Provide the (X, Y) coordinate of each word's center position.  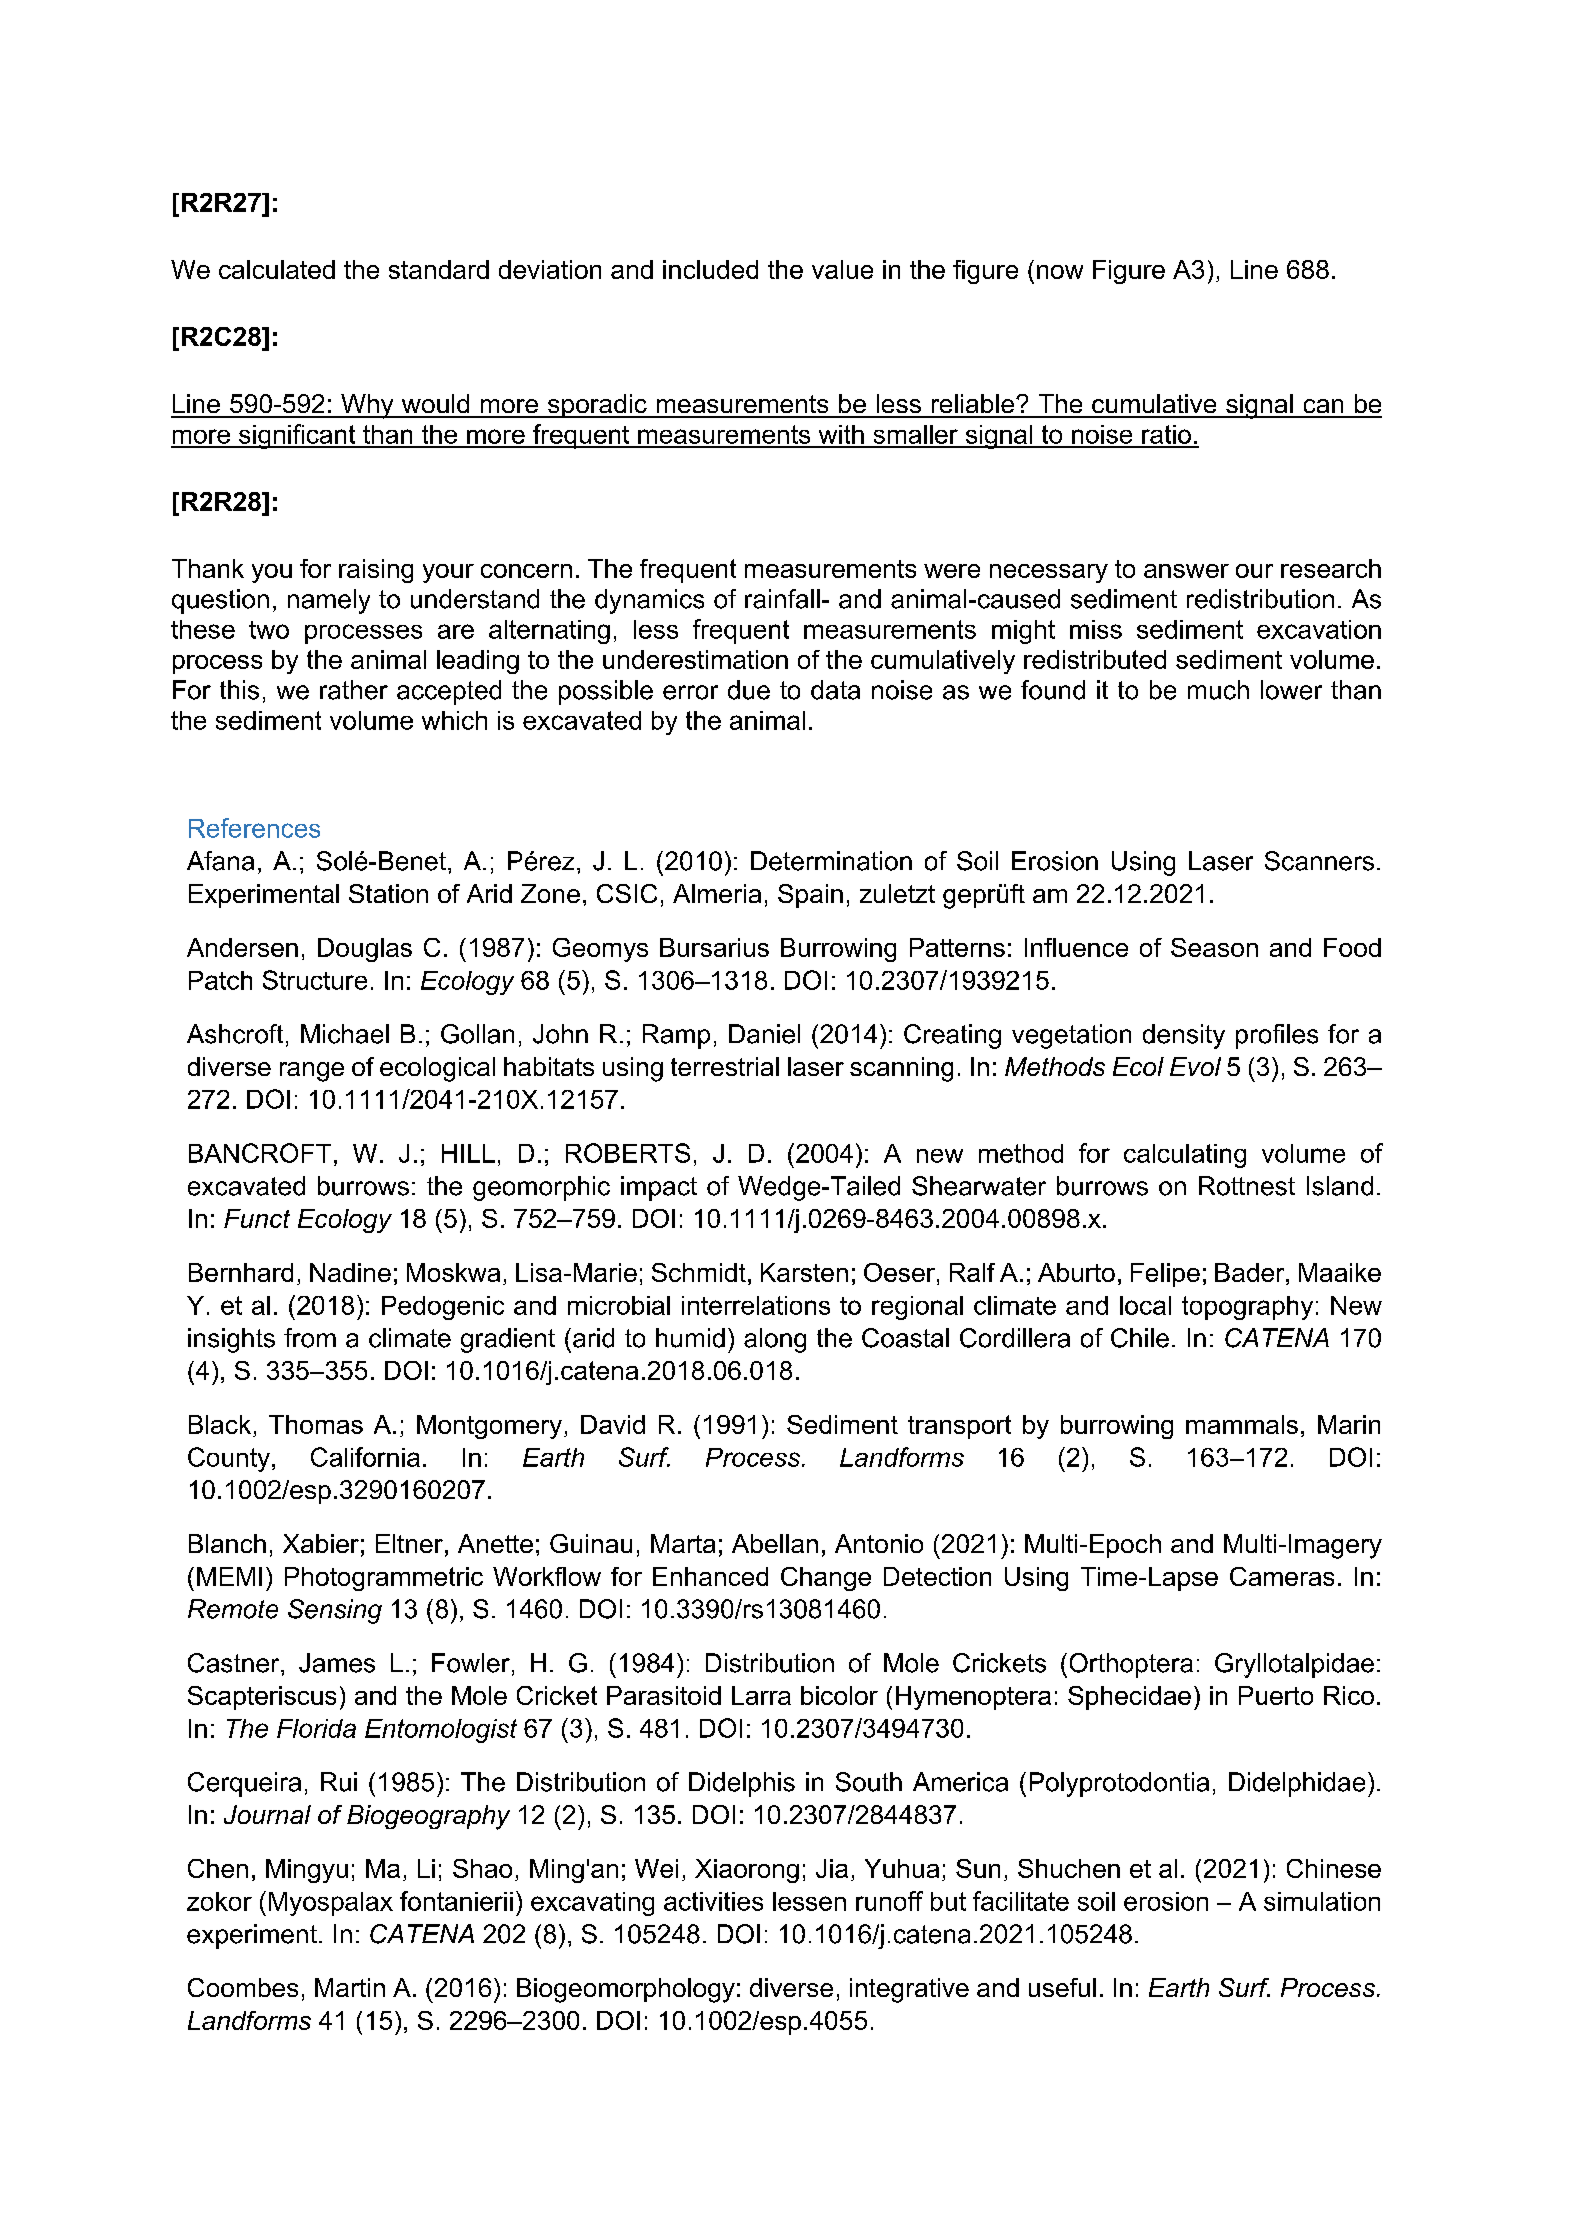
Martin (350, 1987)
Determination (831, 861)
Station (388, 893)
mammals (1242, 1424)
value (842, 269)
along (775, 1340)
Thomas (316, 1424)
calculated (277, 269)
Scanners (1319, 861)
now (1060, 272)
